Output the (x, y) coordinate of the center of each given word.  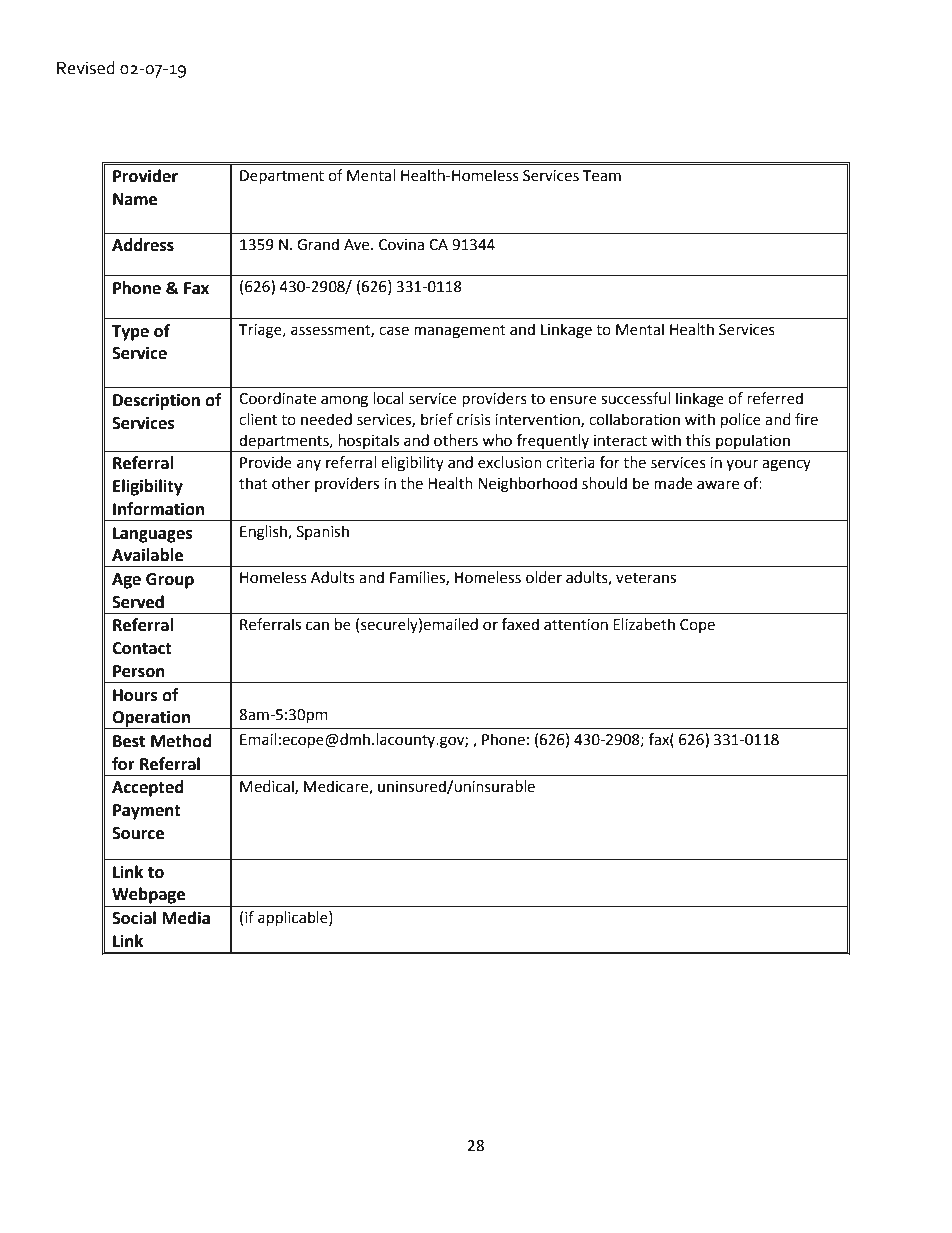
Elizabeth (644, 624)
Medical (268, 787)
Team (602, 176)
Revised (86, 68)
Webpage (148, 895)
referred (775, 398)
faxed (520, 624)
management (460, 332)
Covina (401, 245)
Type (130, 333)
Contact (142, 648)
